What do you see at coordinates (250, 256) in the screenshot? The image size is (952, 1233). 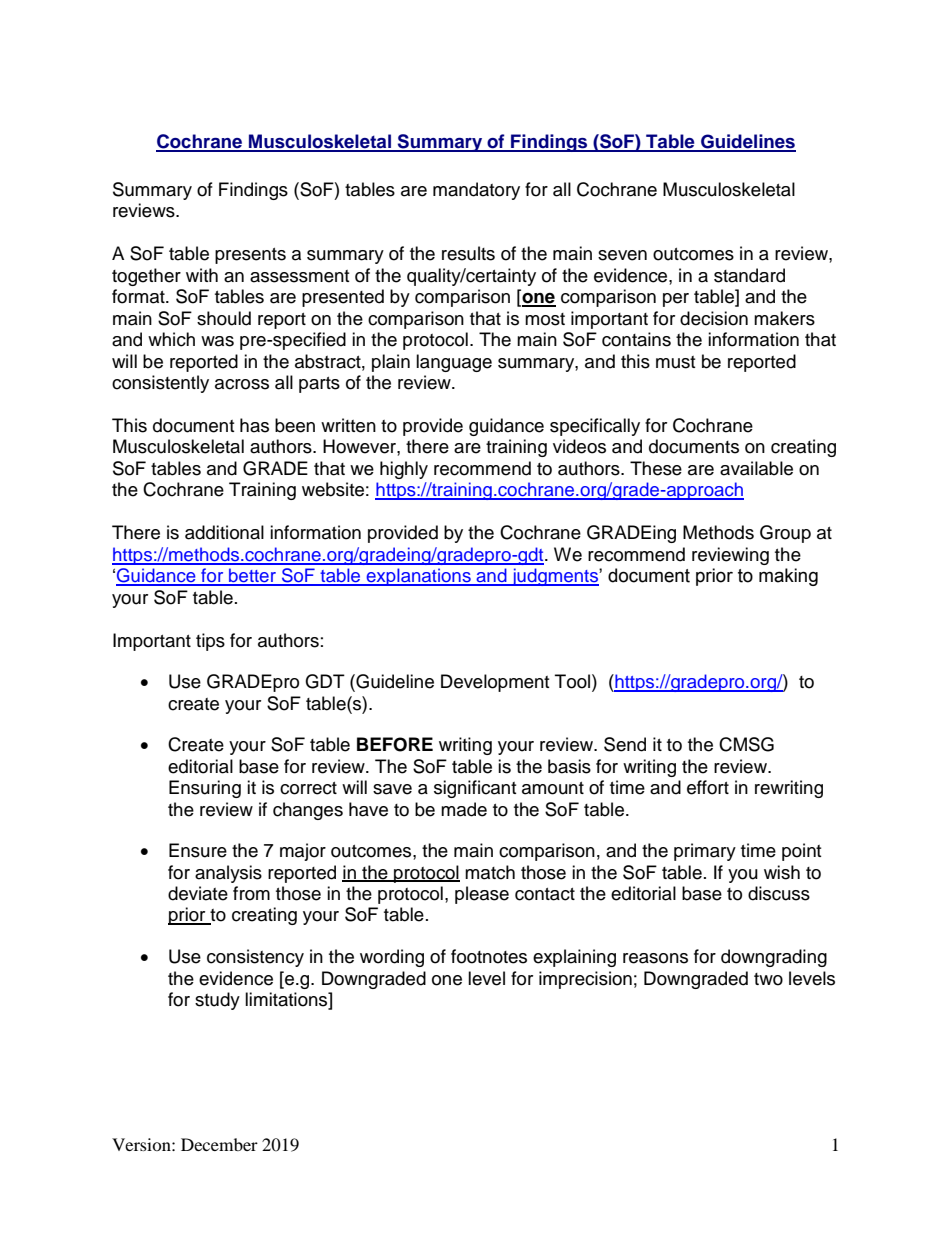 I see `presents` at bounding box center [250, 256].
